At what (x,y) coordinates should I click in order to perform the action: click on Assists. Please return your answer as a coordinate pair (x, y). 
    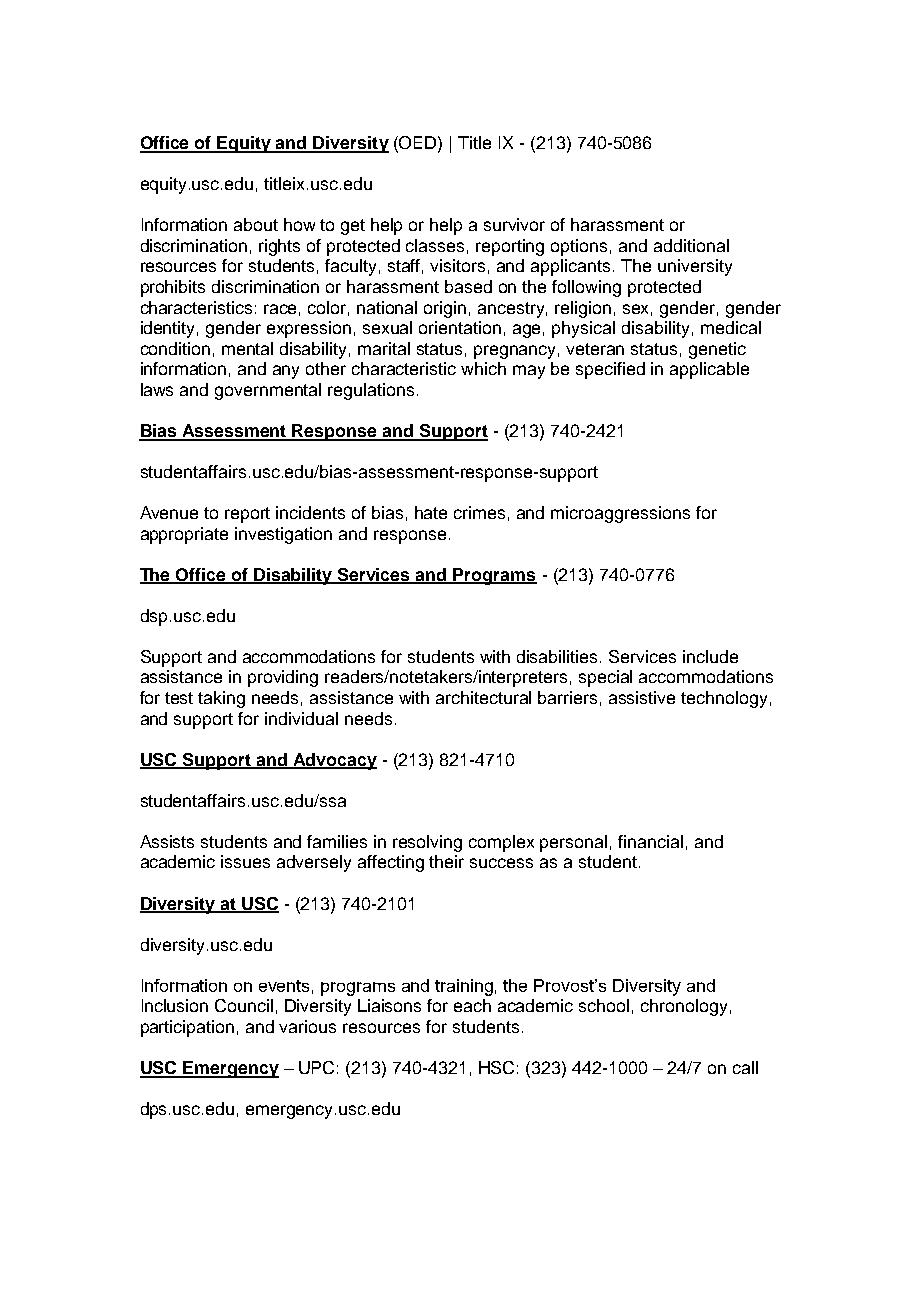
    Looking at the image, I should click on (167, 841).
